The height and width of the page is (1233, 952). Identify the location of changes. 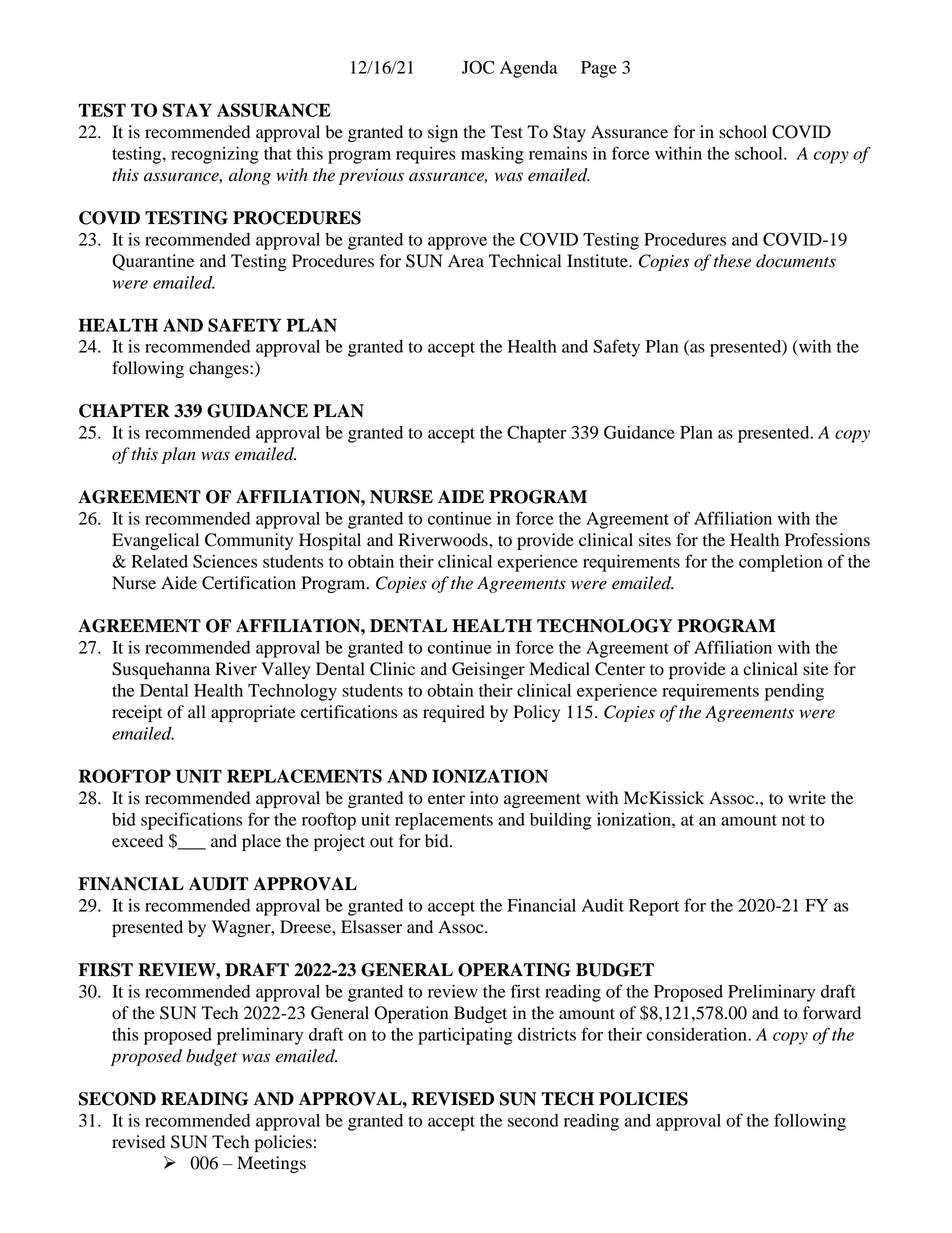
(220, 369).
